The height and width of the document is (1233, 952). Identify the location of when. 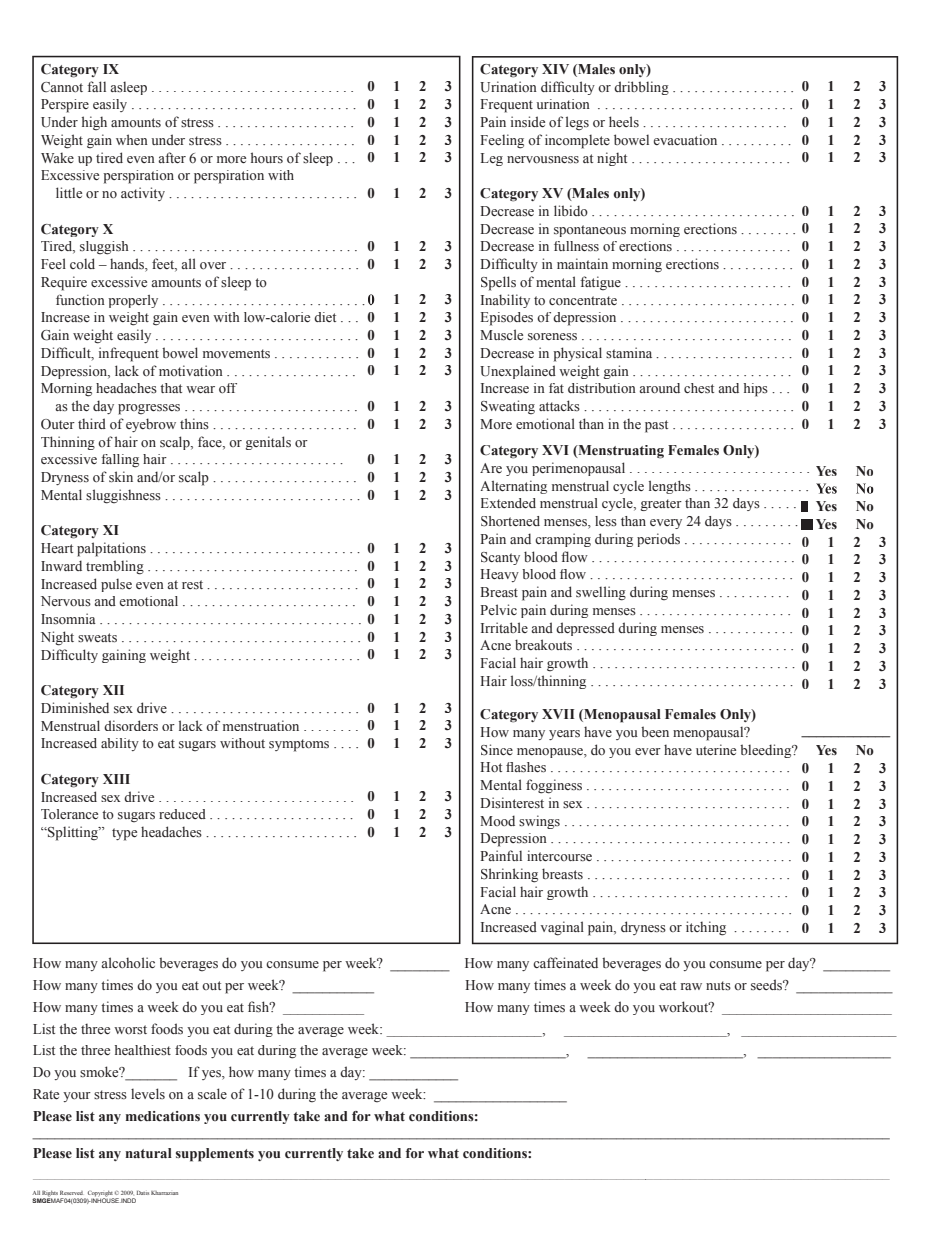
(132, 139).
